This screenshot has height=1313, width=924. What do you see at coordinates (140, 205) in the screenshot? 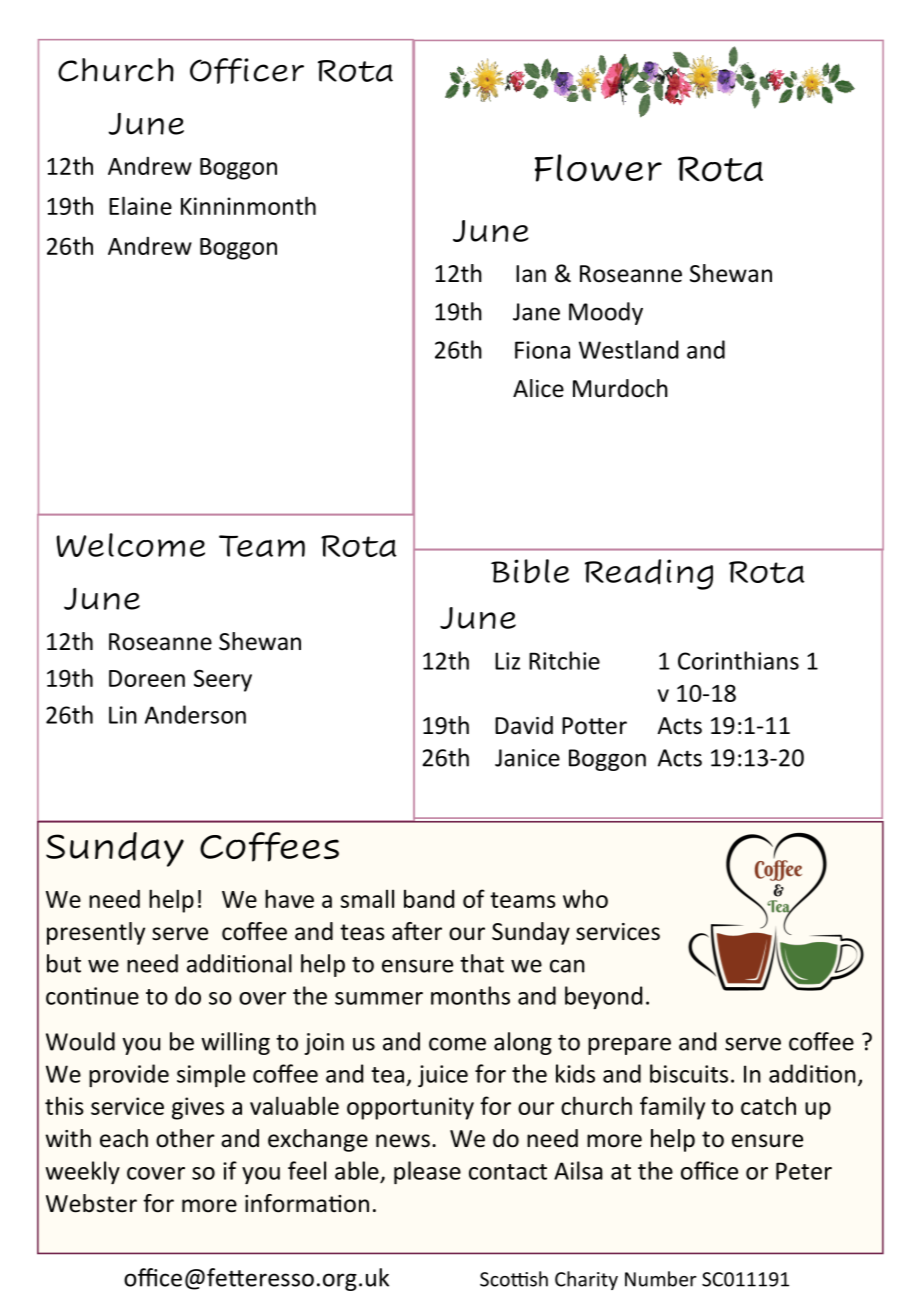
I see `Elaine` at bounding box center [140, 205].
